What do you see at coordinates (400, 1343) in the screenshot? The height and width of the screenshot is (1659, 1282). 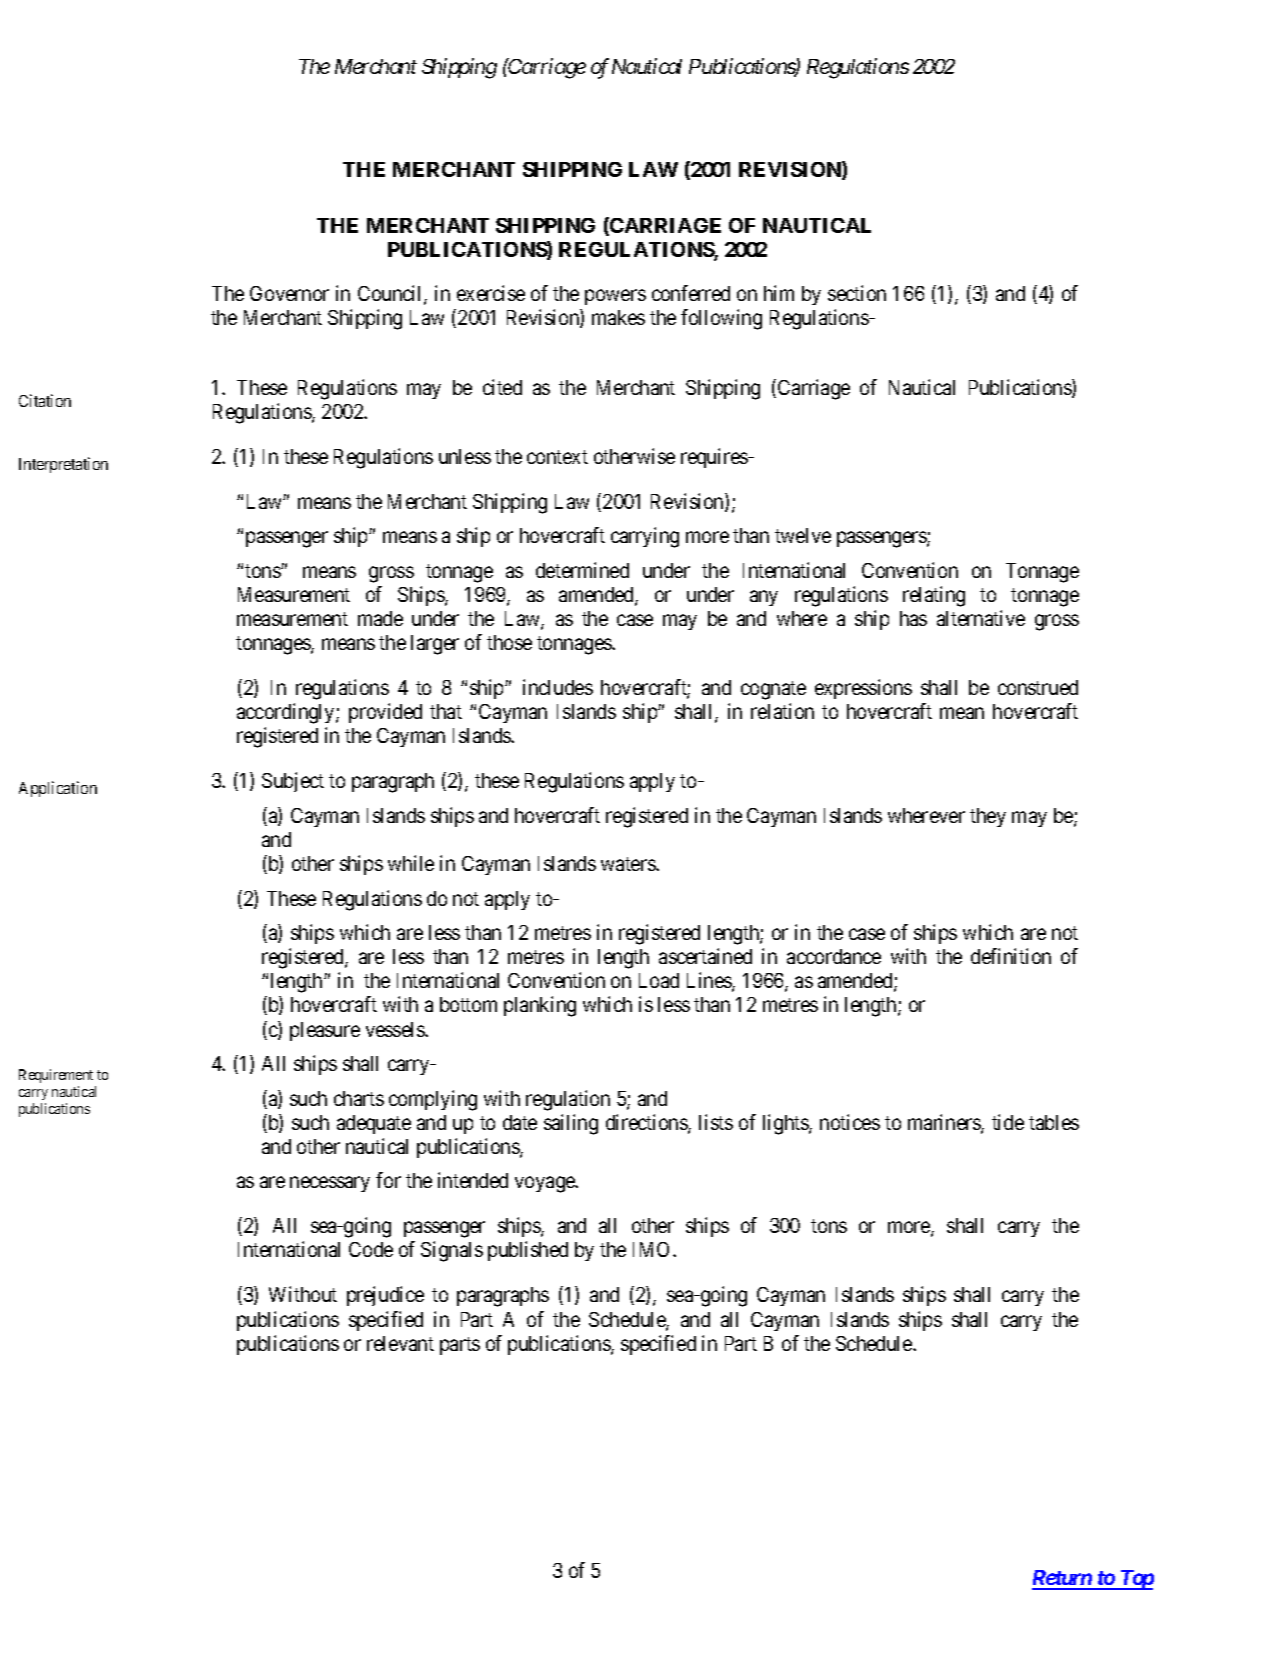 I see `relevant` at bounding box center [400, 1343].
